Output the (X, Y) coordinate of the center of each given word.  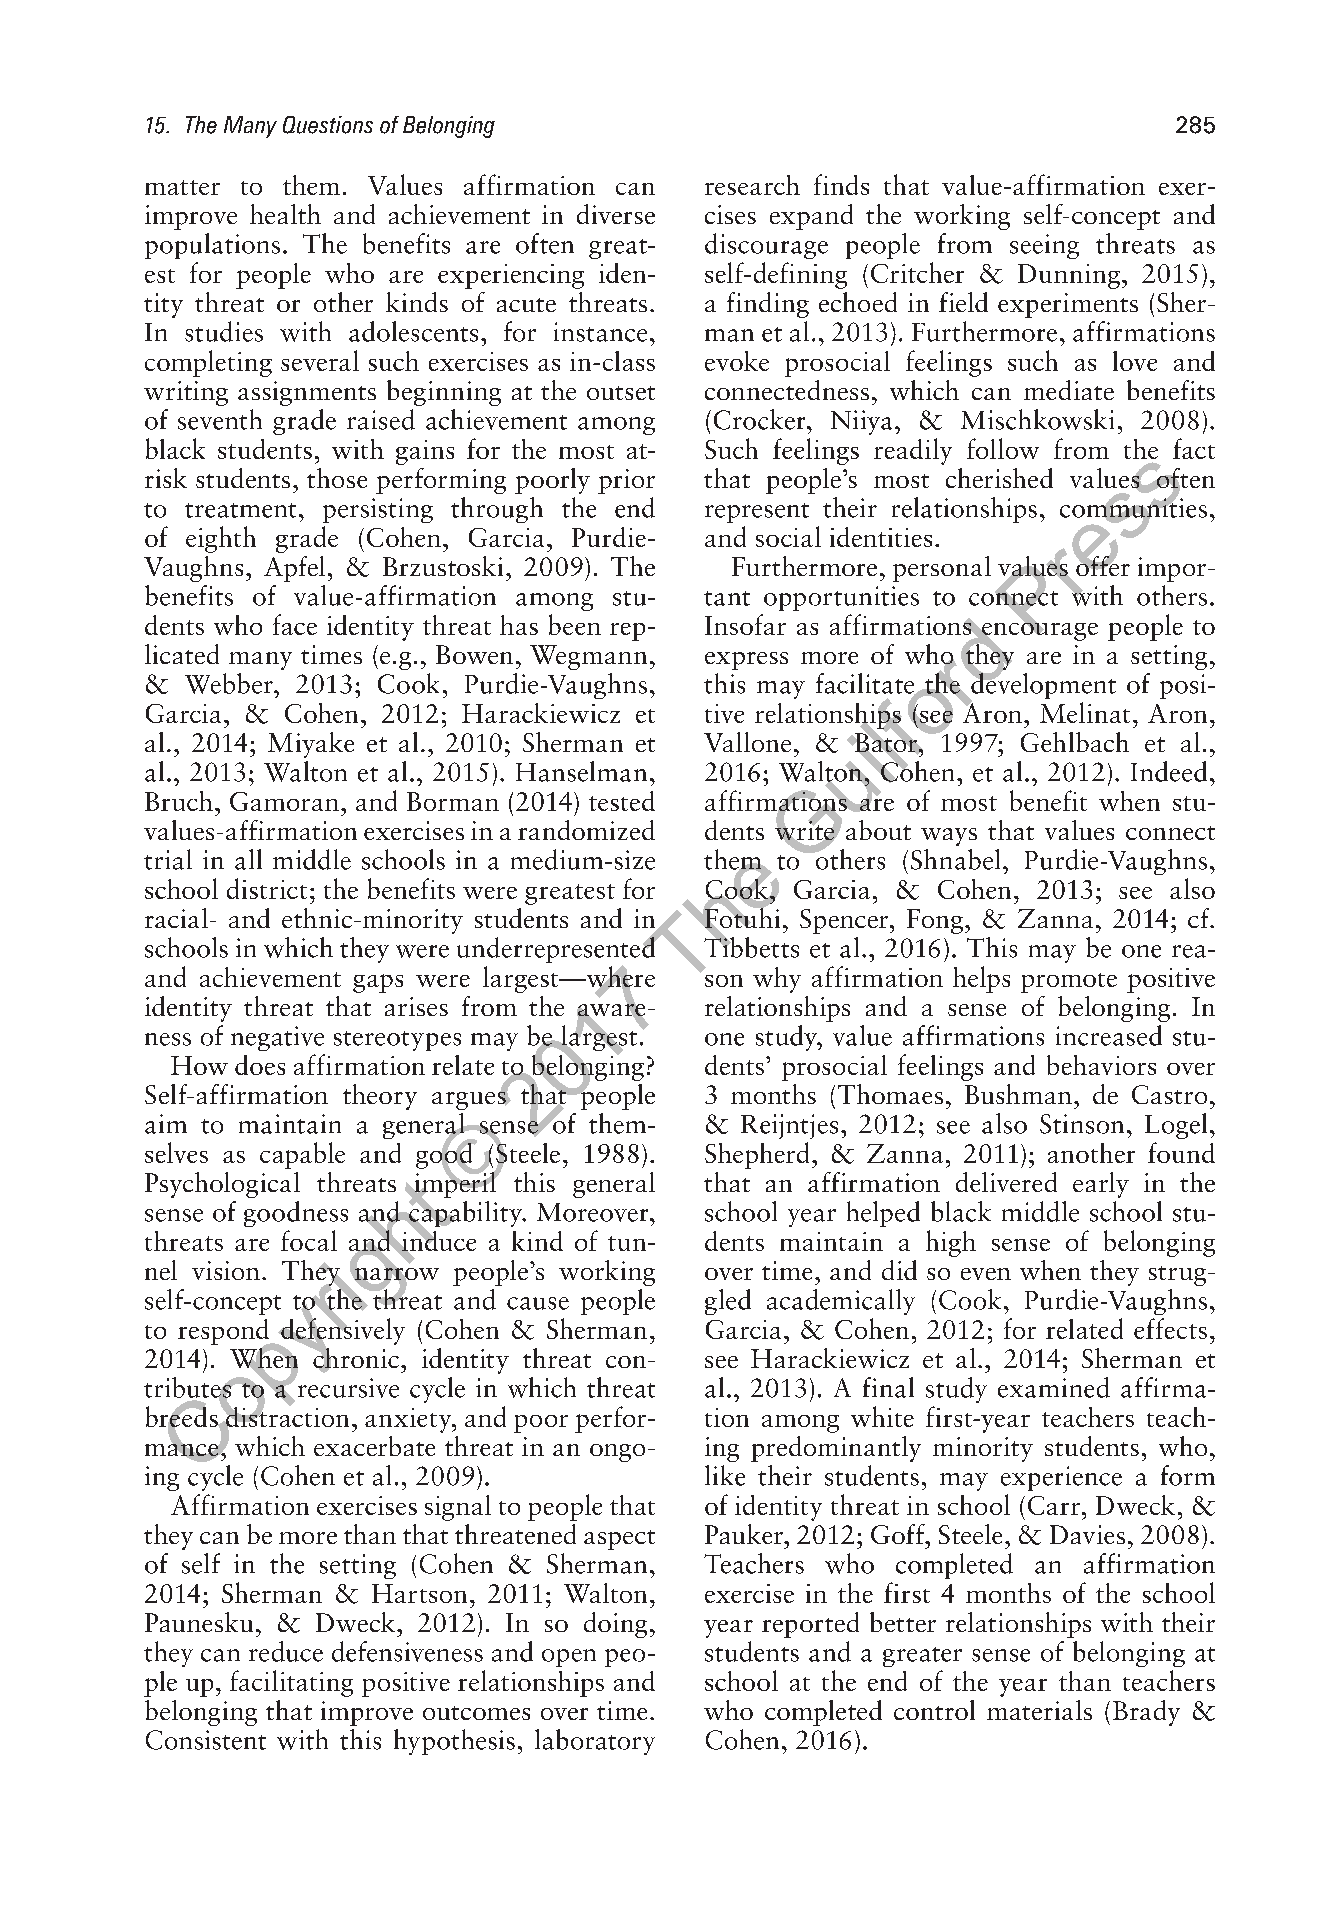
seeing (1044, 246)
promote (1069, 983)
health (285, 214)
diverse (616, 214)
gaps (378, 983)
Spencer (845, 921)
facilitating (291, 1683)
